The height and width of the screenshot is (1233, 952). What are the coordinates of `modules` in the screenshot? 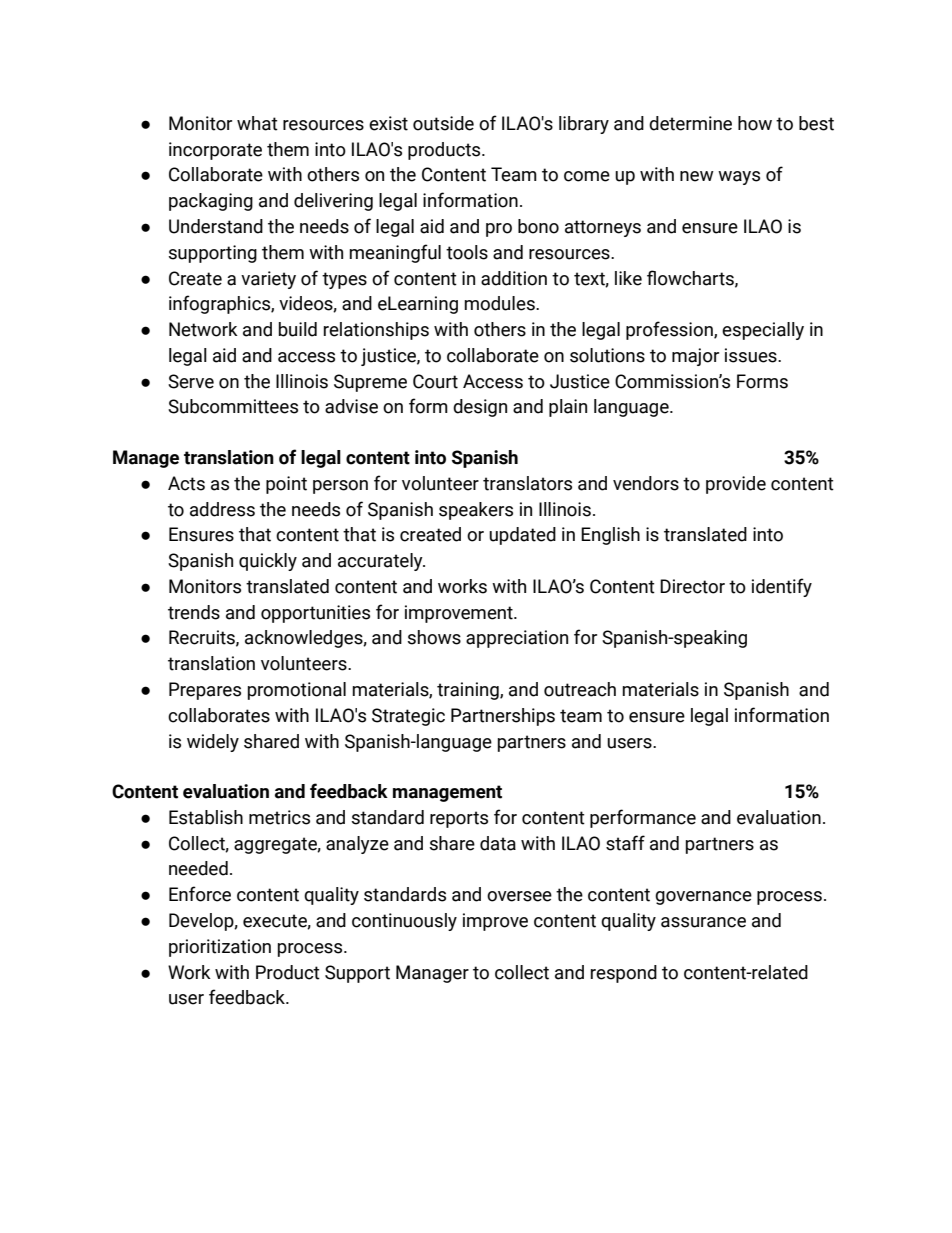 It's located at (500, 303).
